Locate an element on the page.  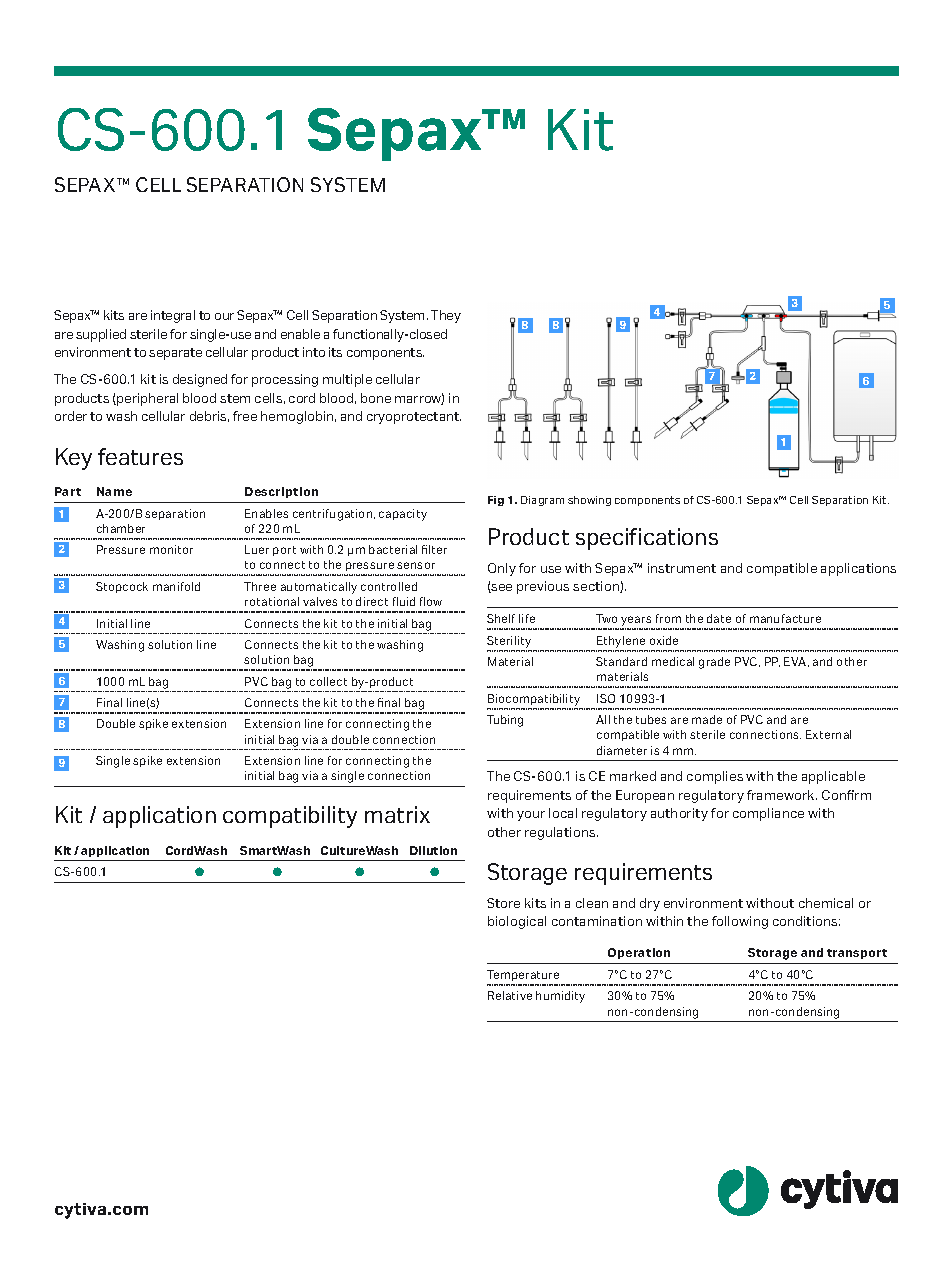
following is located at coordinates (740, 922).
